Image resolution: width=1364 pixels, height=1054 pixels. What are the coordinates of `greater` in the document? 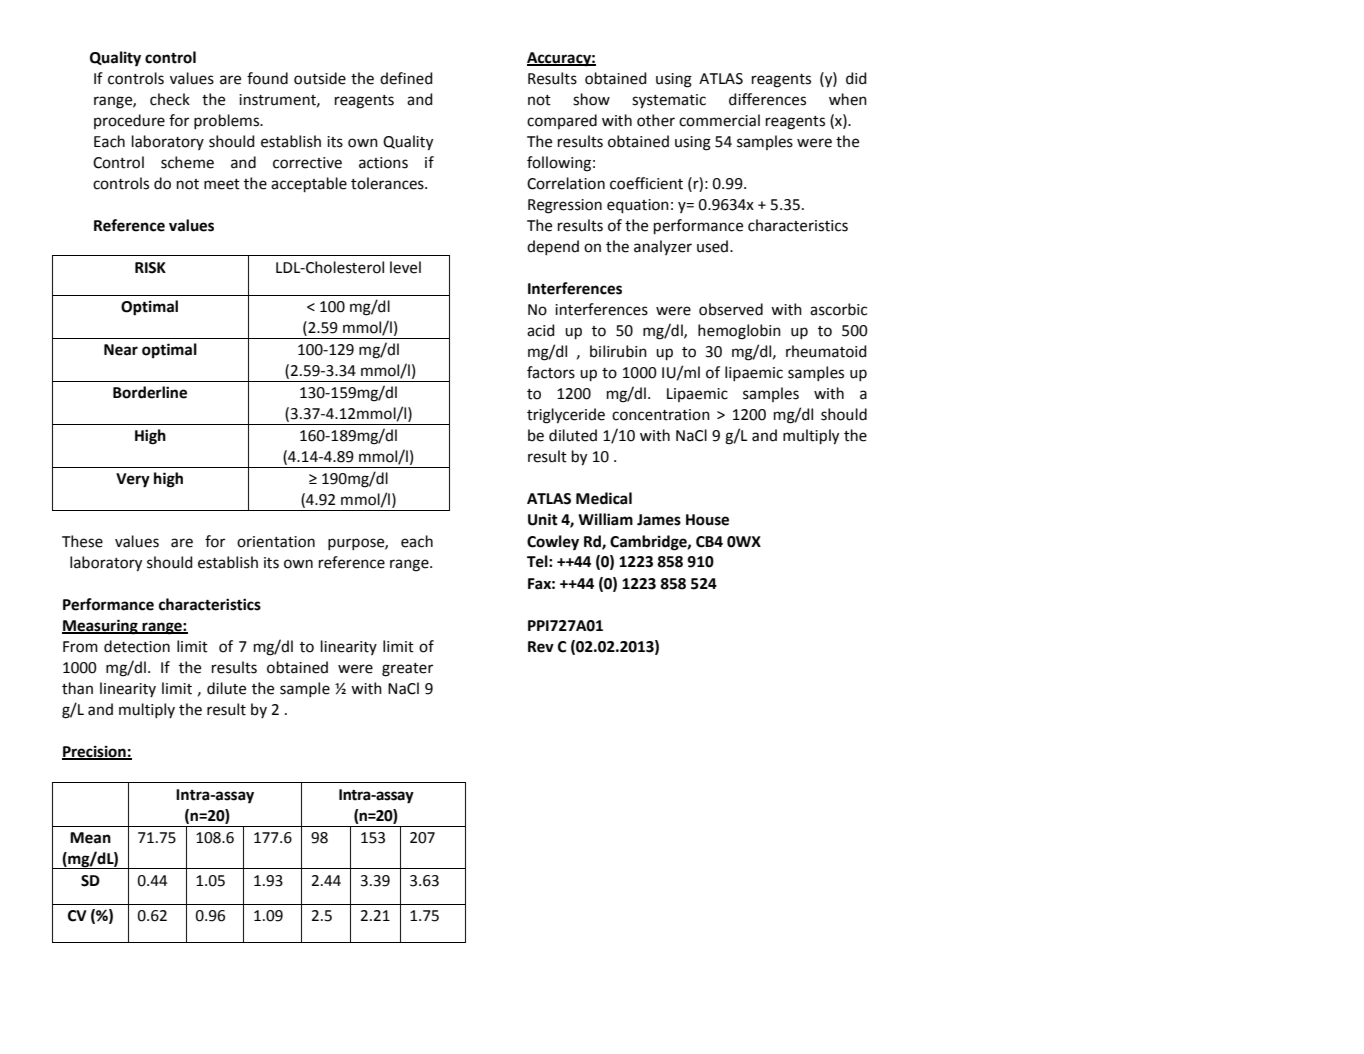 It's located at (407, 670).
